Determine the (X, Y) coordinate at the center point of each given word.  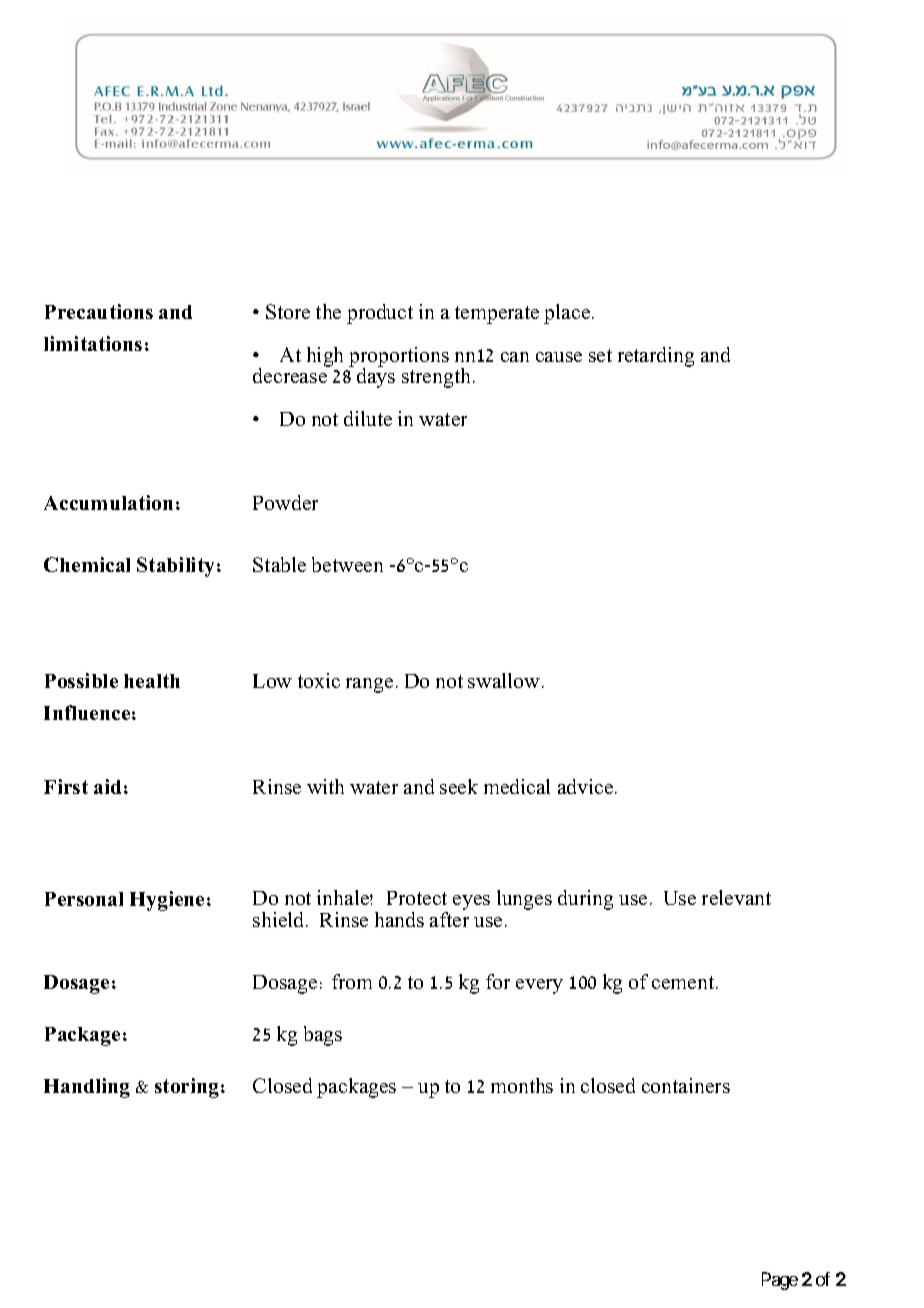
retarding (656, 357)
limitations (93, 343)
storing (187, 1088)
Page (780, 1281)
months (522, 1085)
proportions (399, 358)
